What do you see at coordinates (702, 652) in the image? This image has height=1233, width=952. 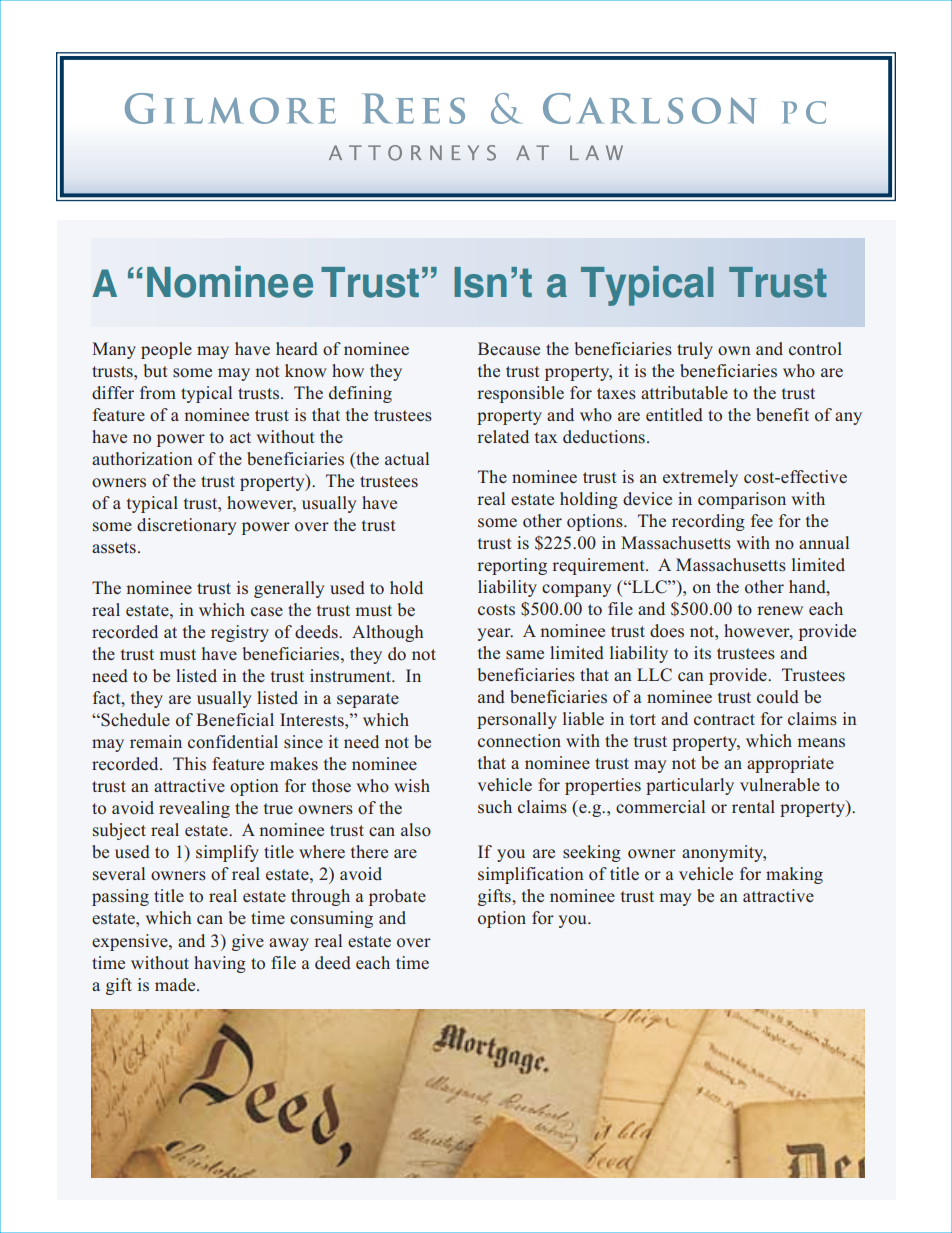 I see `its` at bounding box center [702, 652].
